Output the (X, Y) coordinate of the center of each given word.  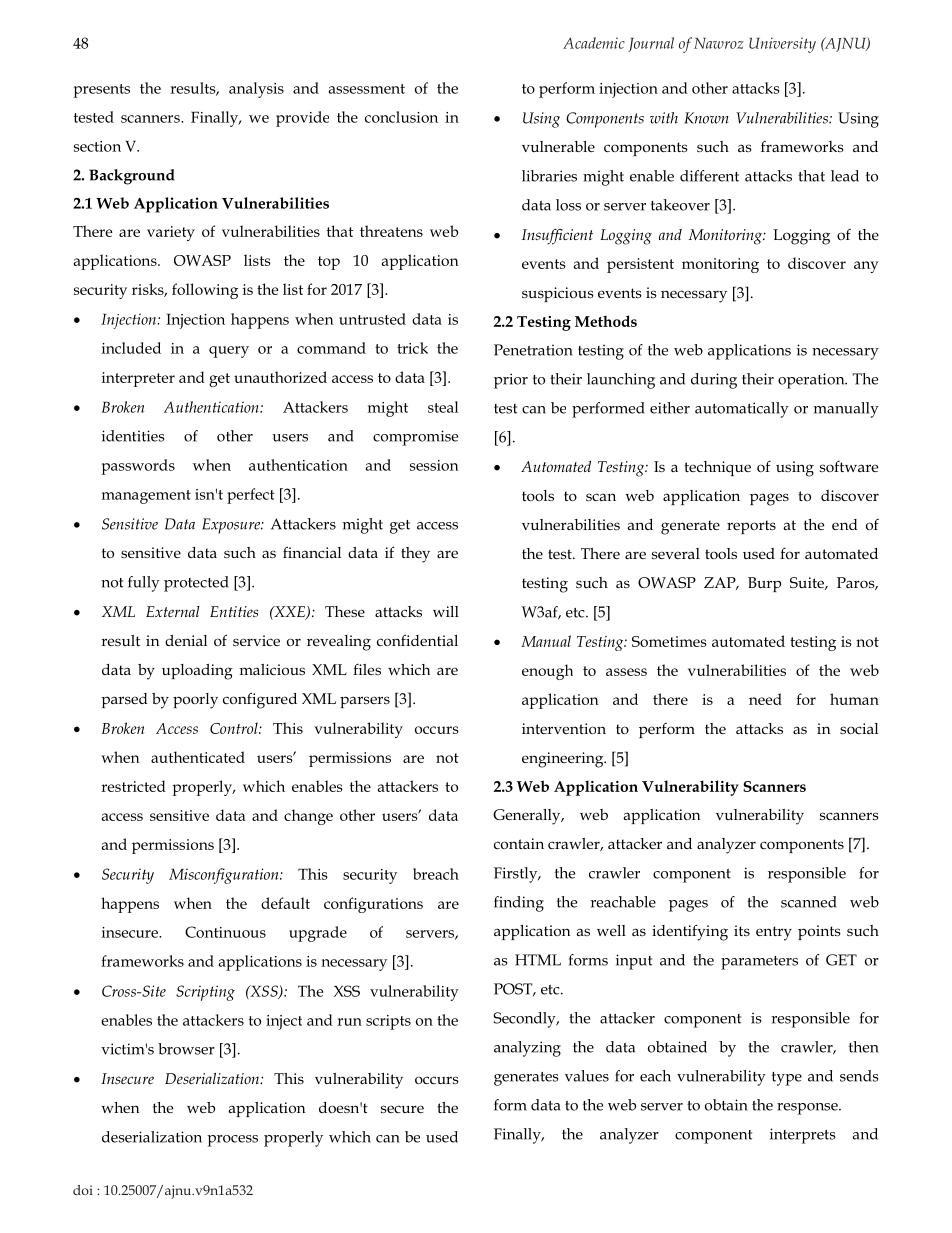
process (232, 1141)
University (782, 45)
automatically (742, 410)
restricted (133, 786)
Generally (528, 817)
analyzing (527, 1049)
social (859, 728)
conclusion (401, 117)
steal (443, 407)
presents (102, 91)
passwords (138, 467)
